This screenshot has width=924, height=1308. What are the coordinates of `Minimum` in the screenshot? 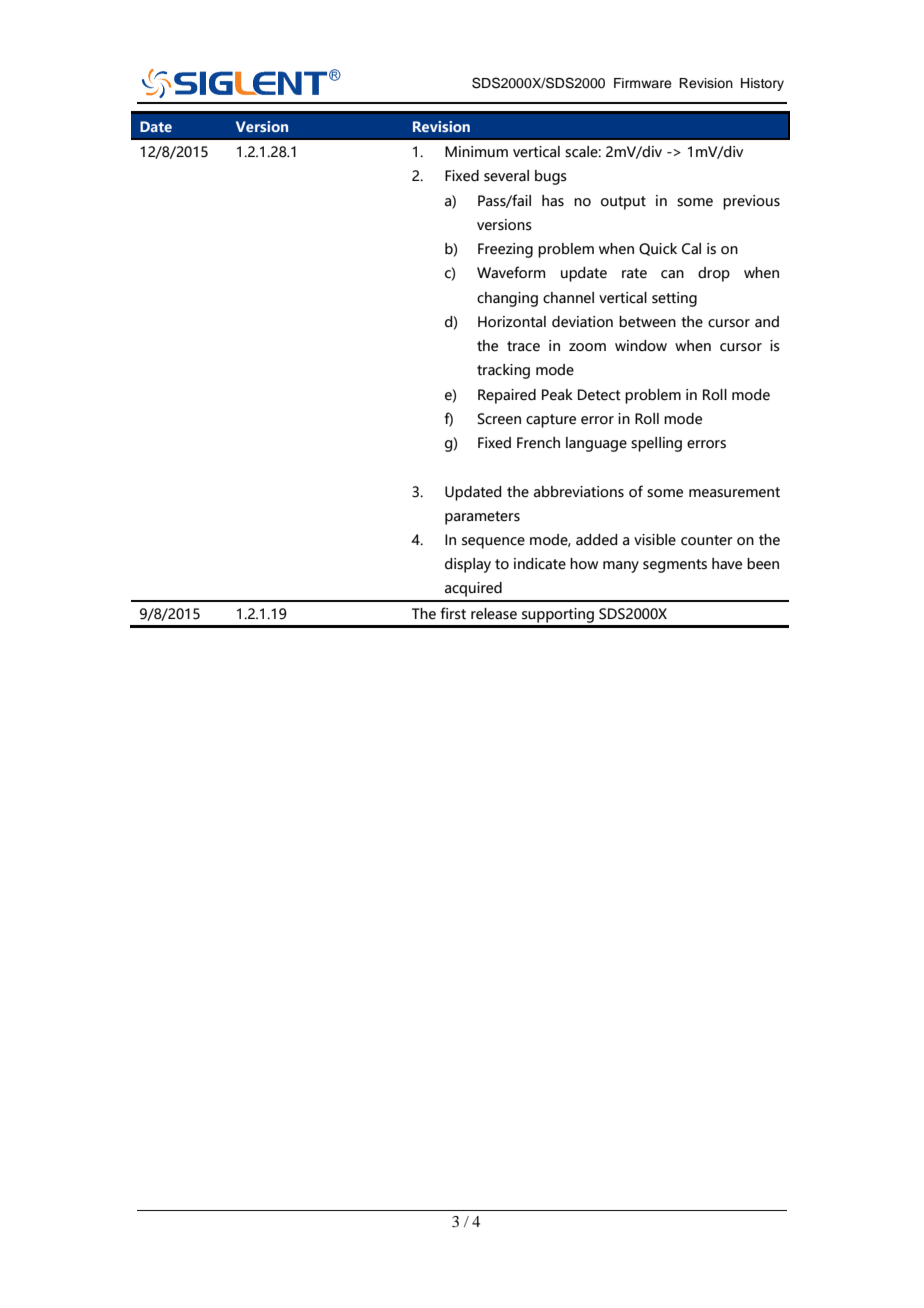 It's located at (476, 152).
